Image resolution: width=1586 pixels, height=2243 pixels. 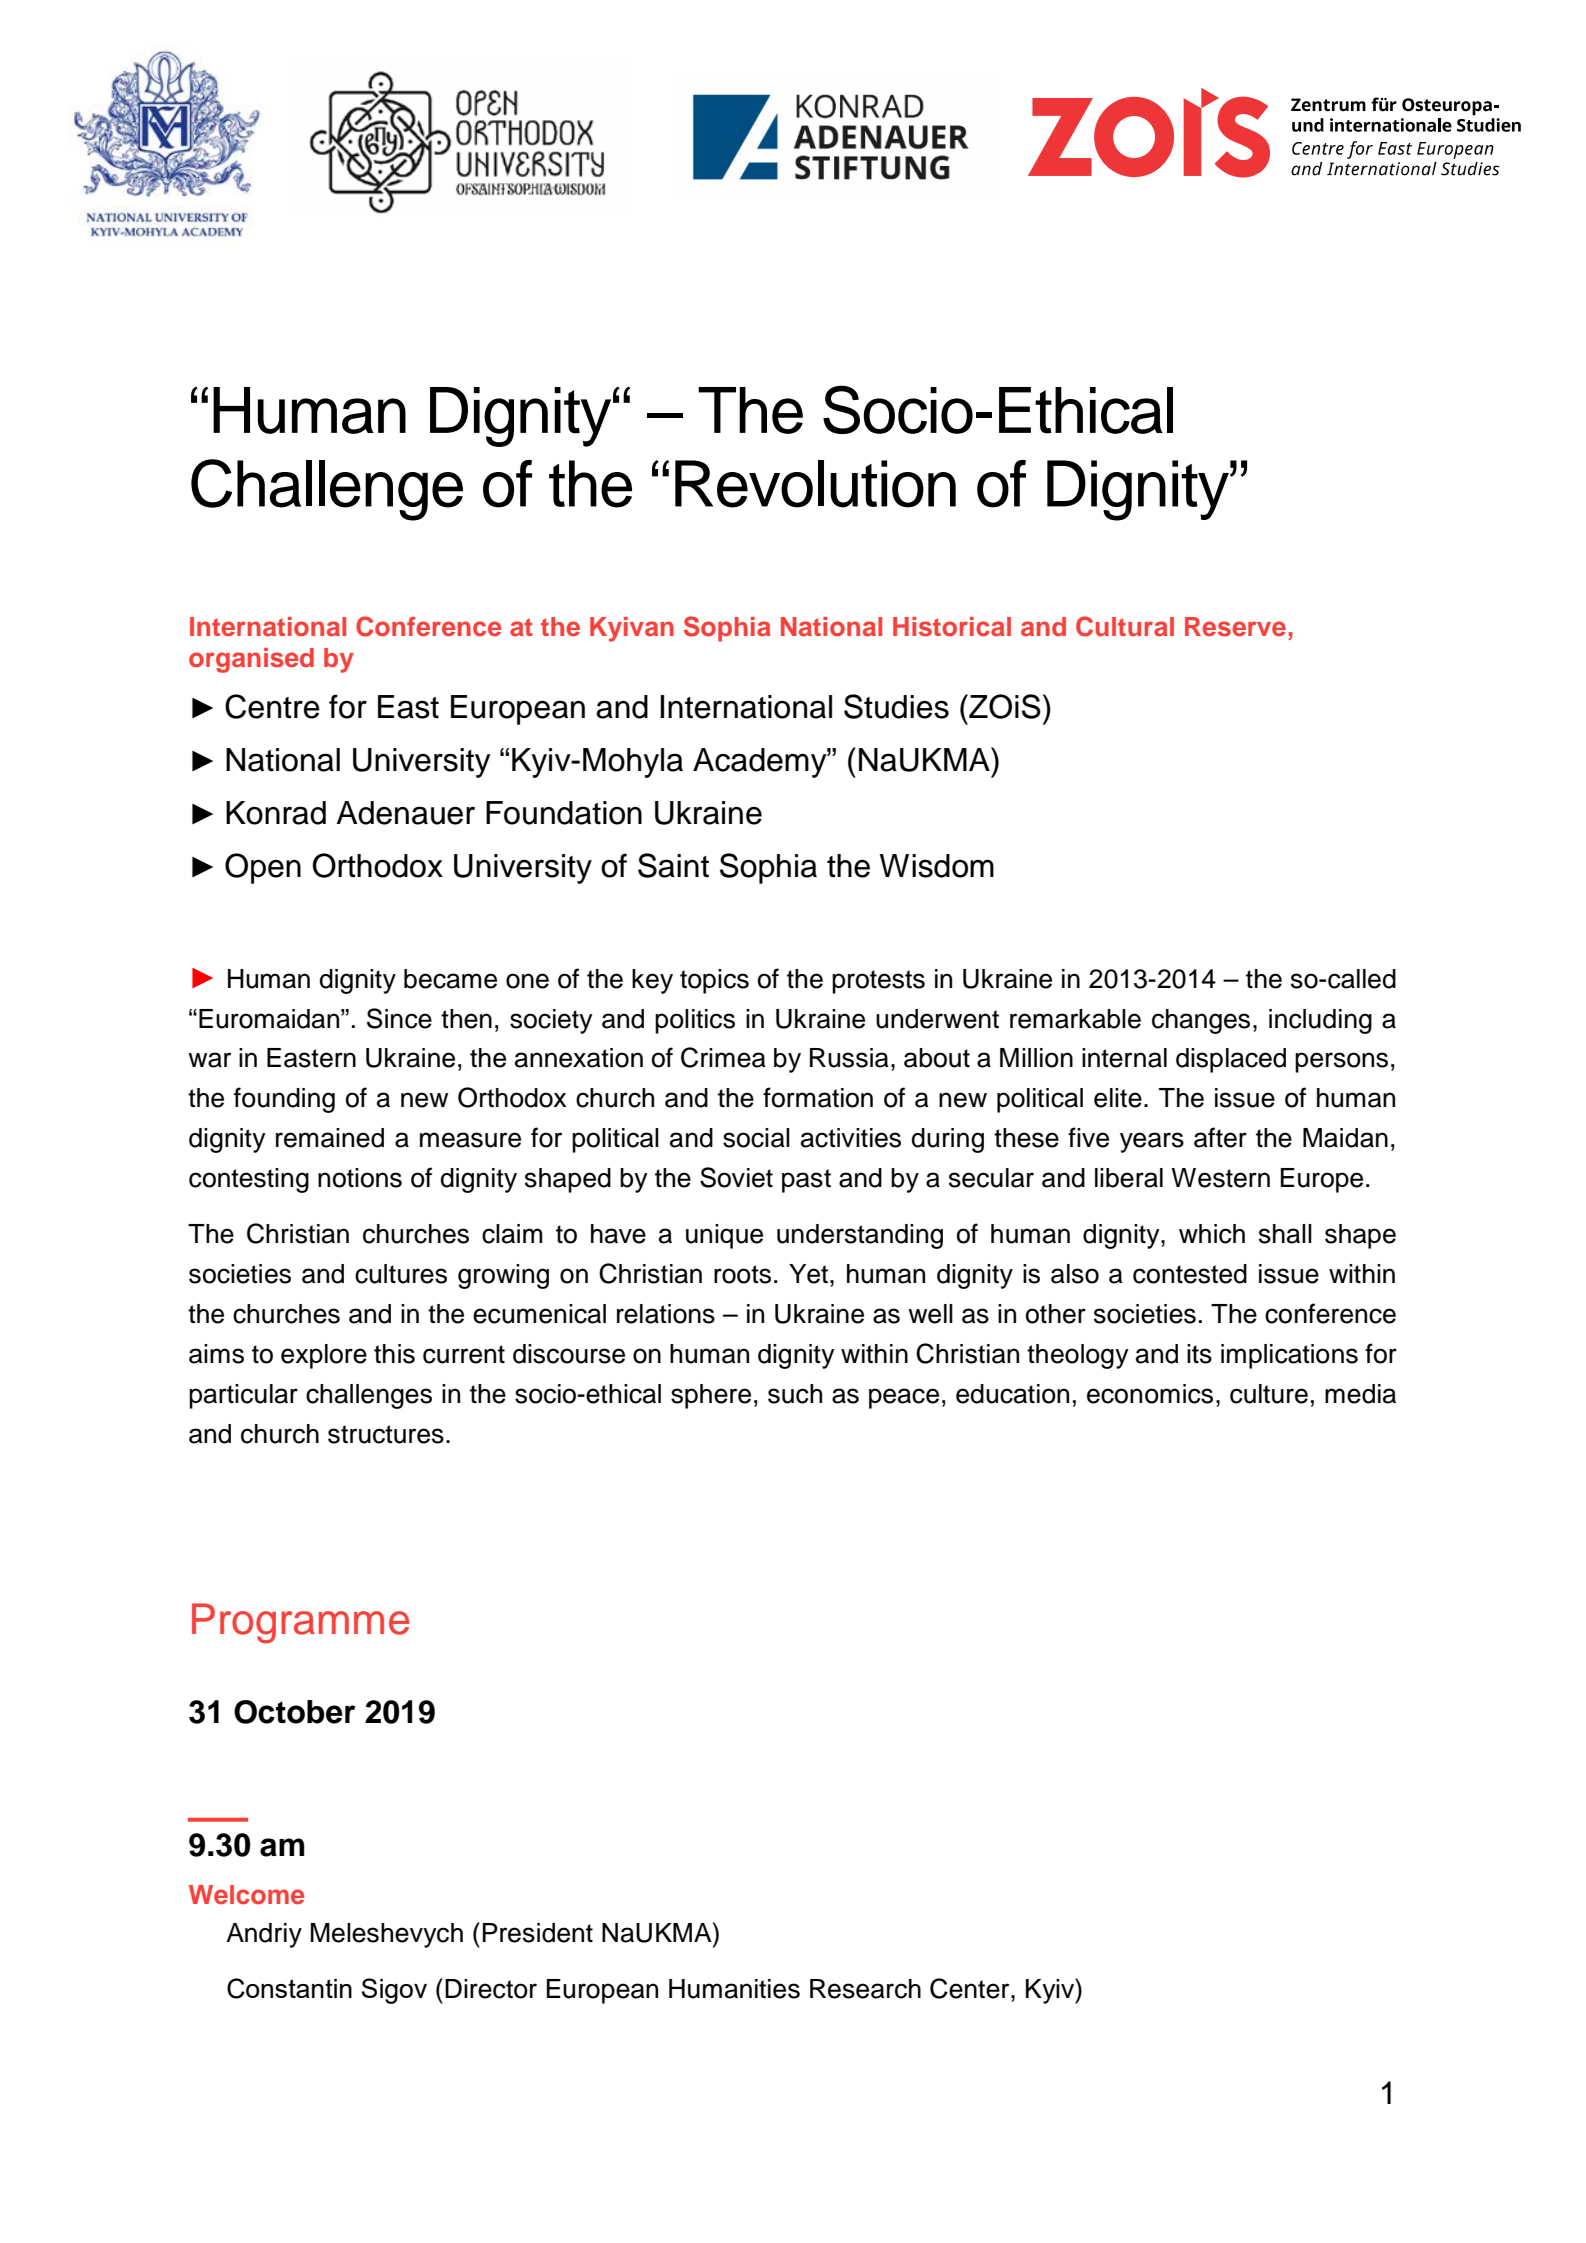 I want to click on Programme, so click(x=300, y=1623).
